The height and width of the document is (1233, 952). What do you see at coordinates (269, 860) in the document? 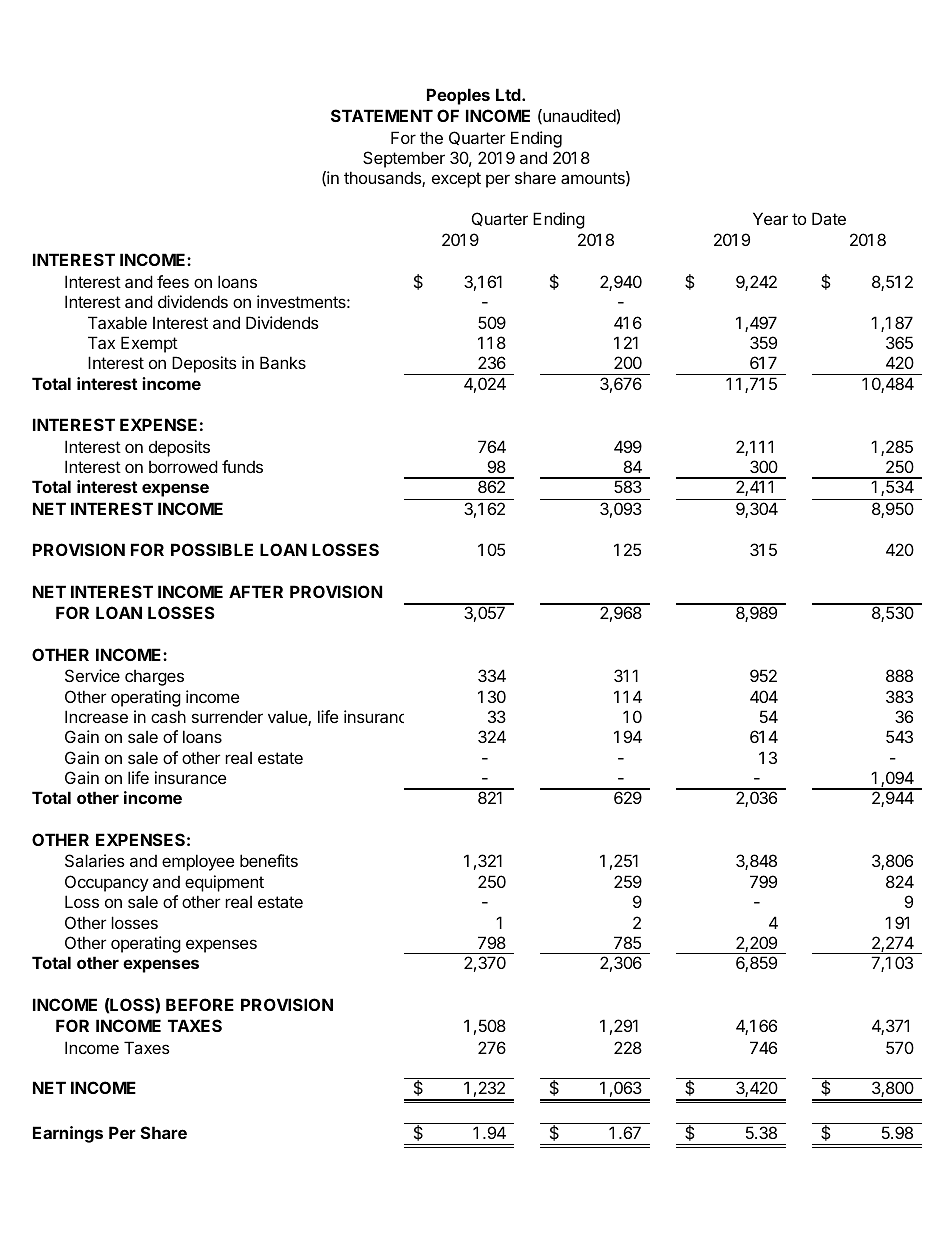
I see `benefits` at bounding box center [269, 860].
